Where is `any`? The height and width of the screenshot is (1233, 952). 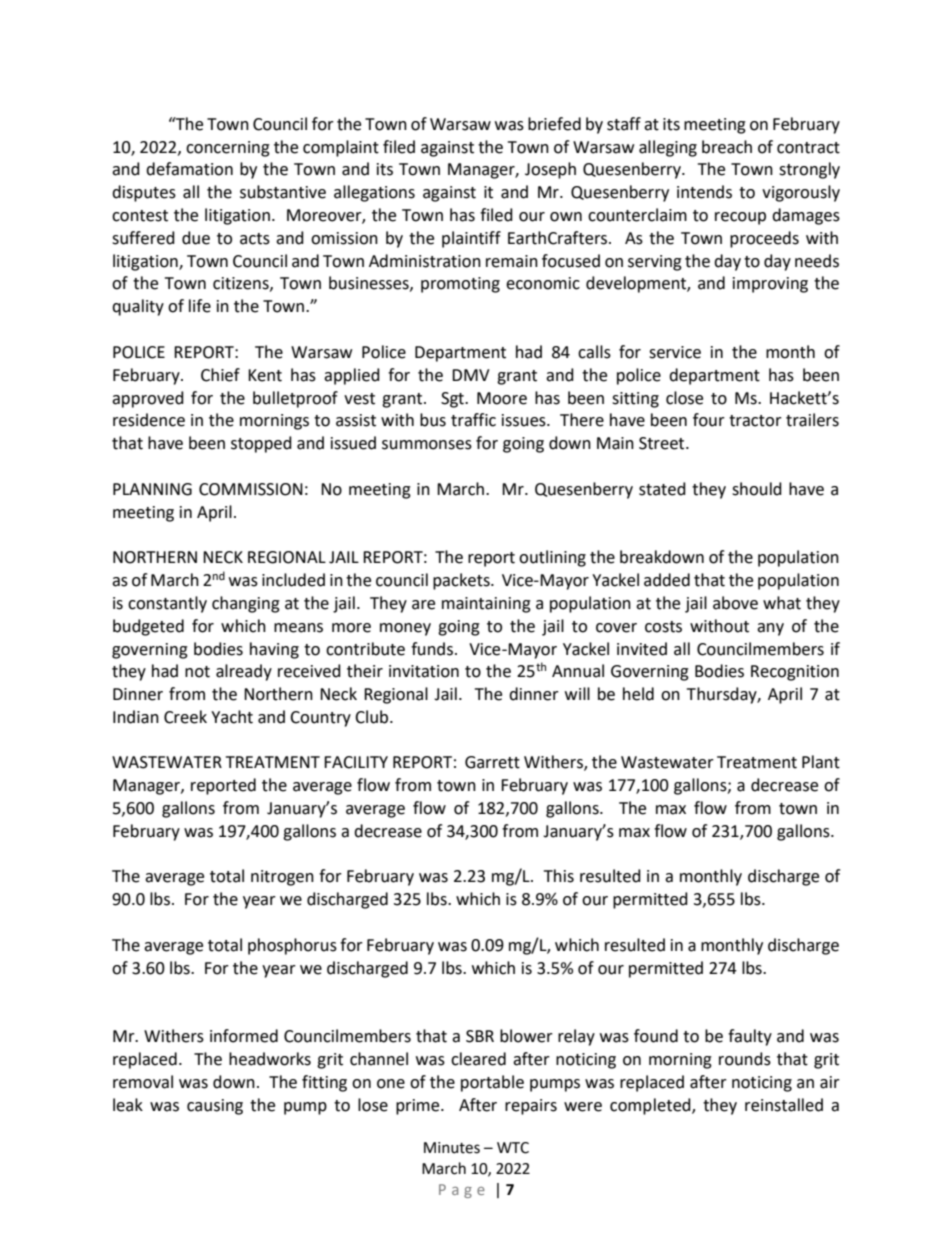
any is located at coordinates (770, 629).
